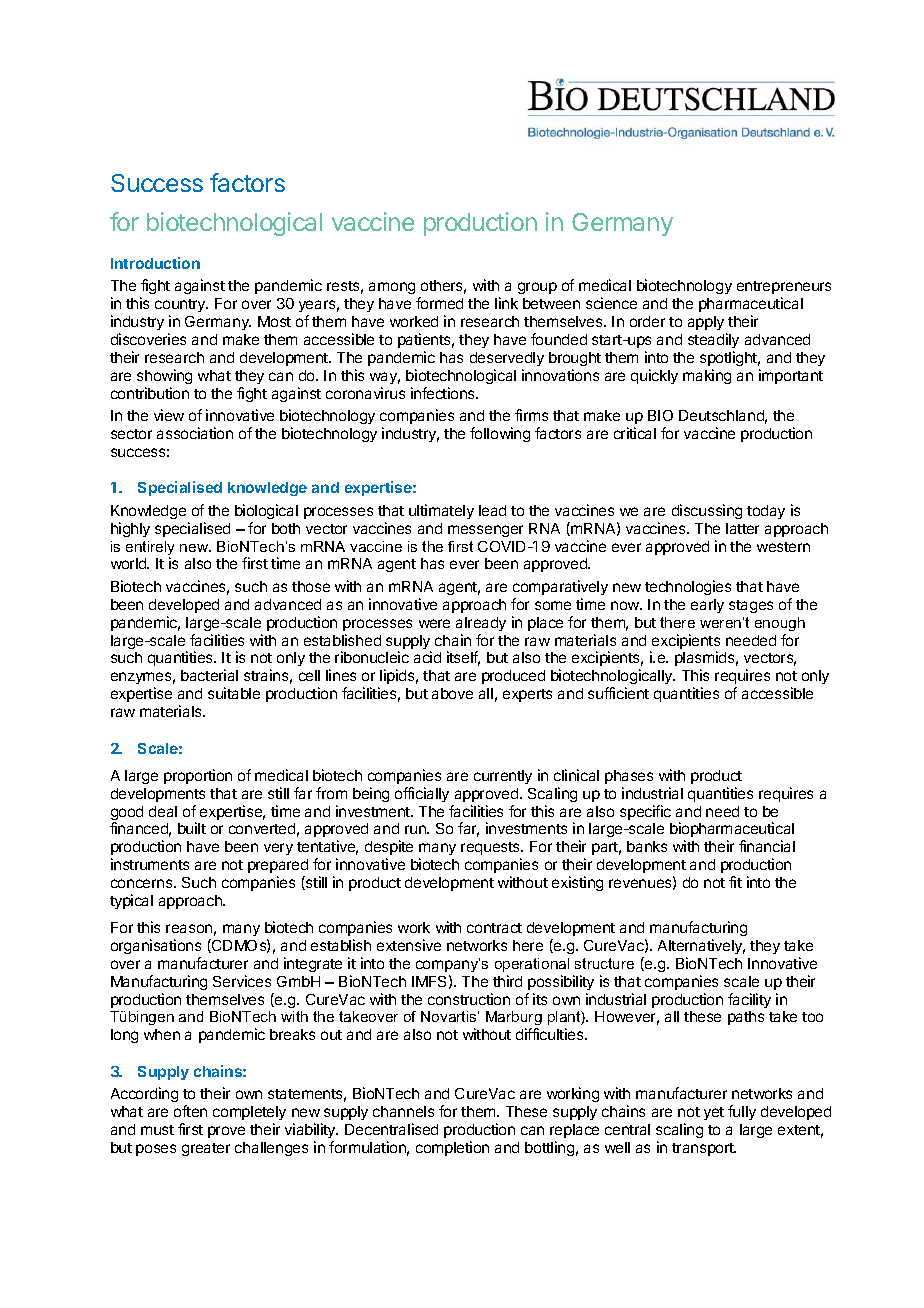  What do you see at coordinates (190, 1111) in the image?
I see `often` at bounding box center [190, 1111].
